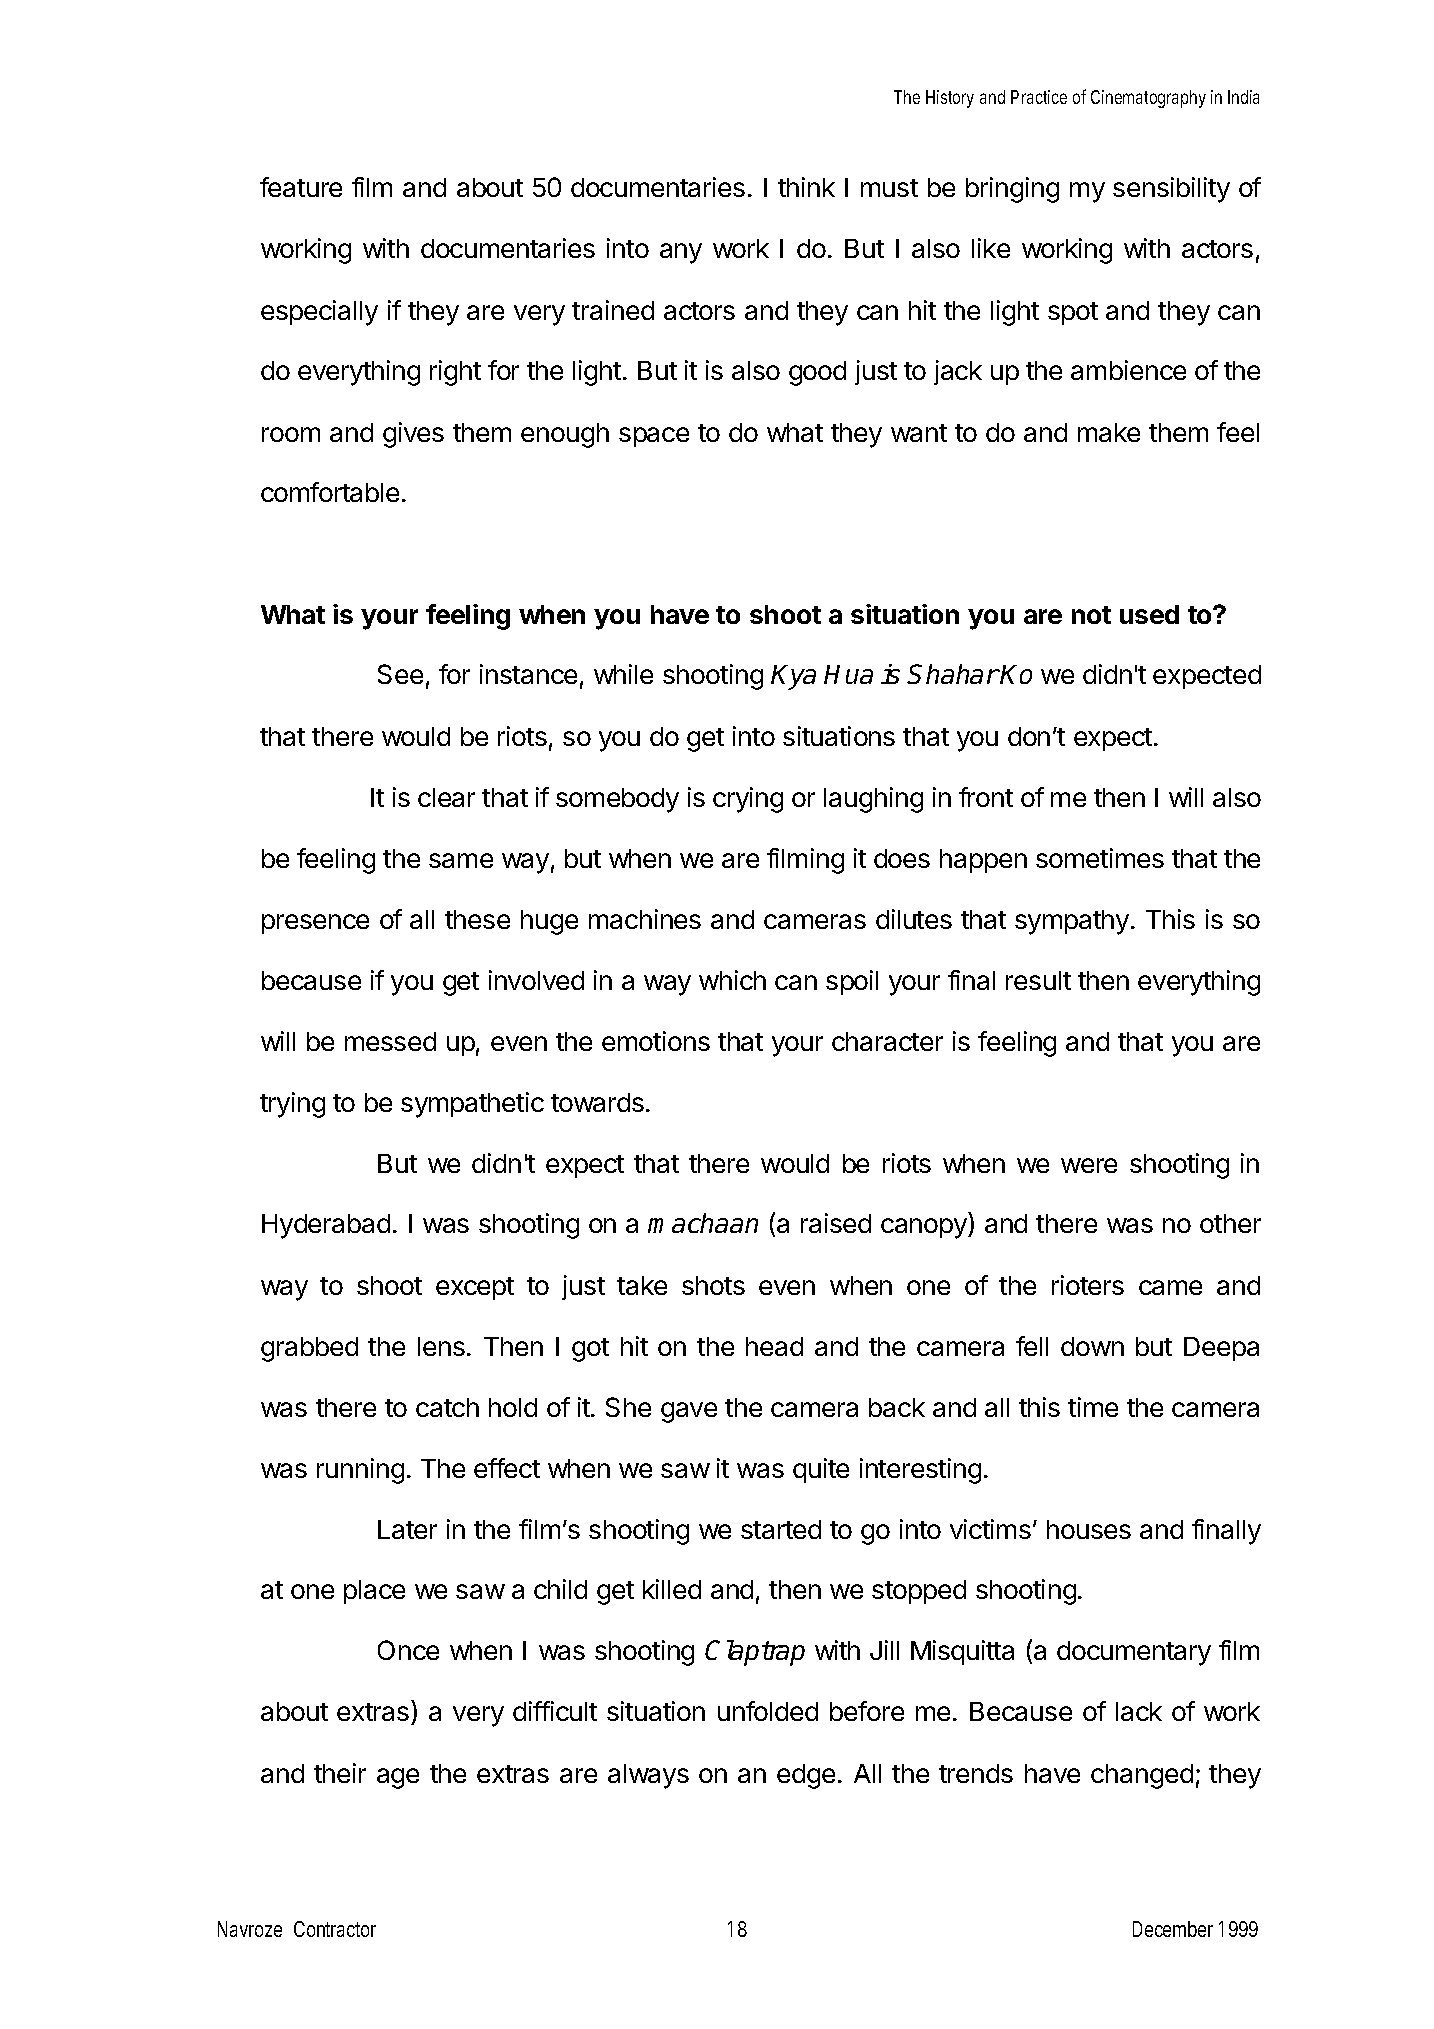  Describe the element at coordinates (301, 187) in the screenshot. I see `feature` at that location.
